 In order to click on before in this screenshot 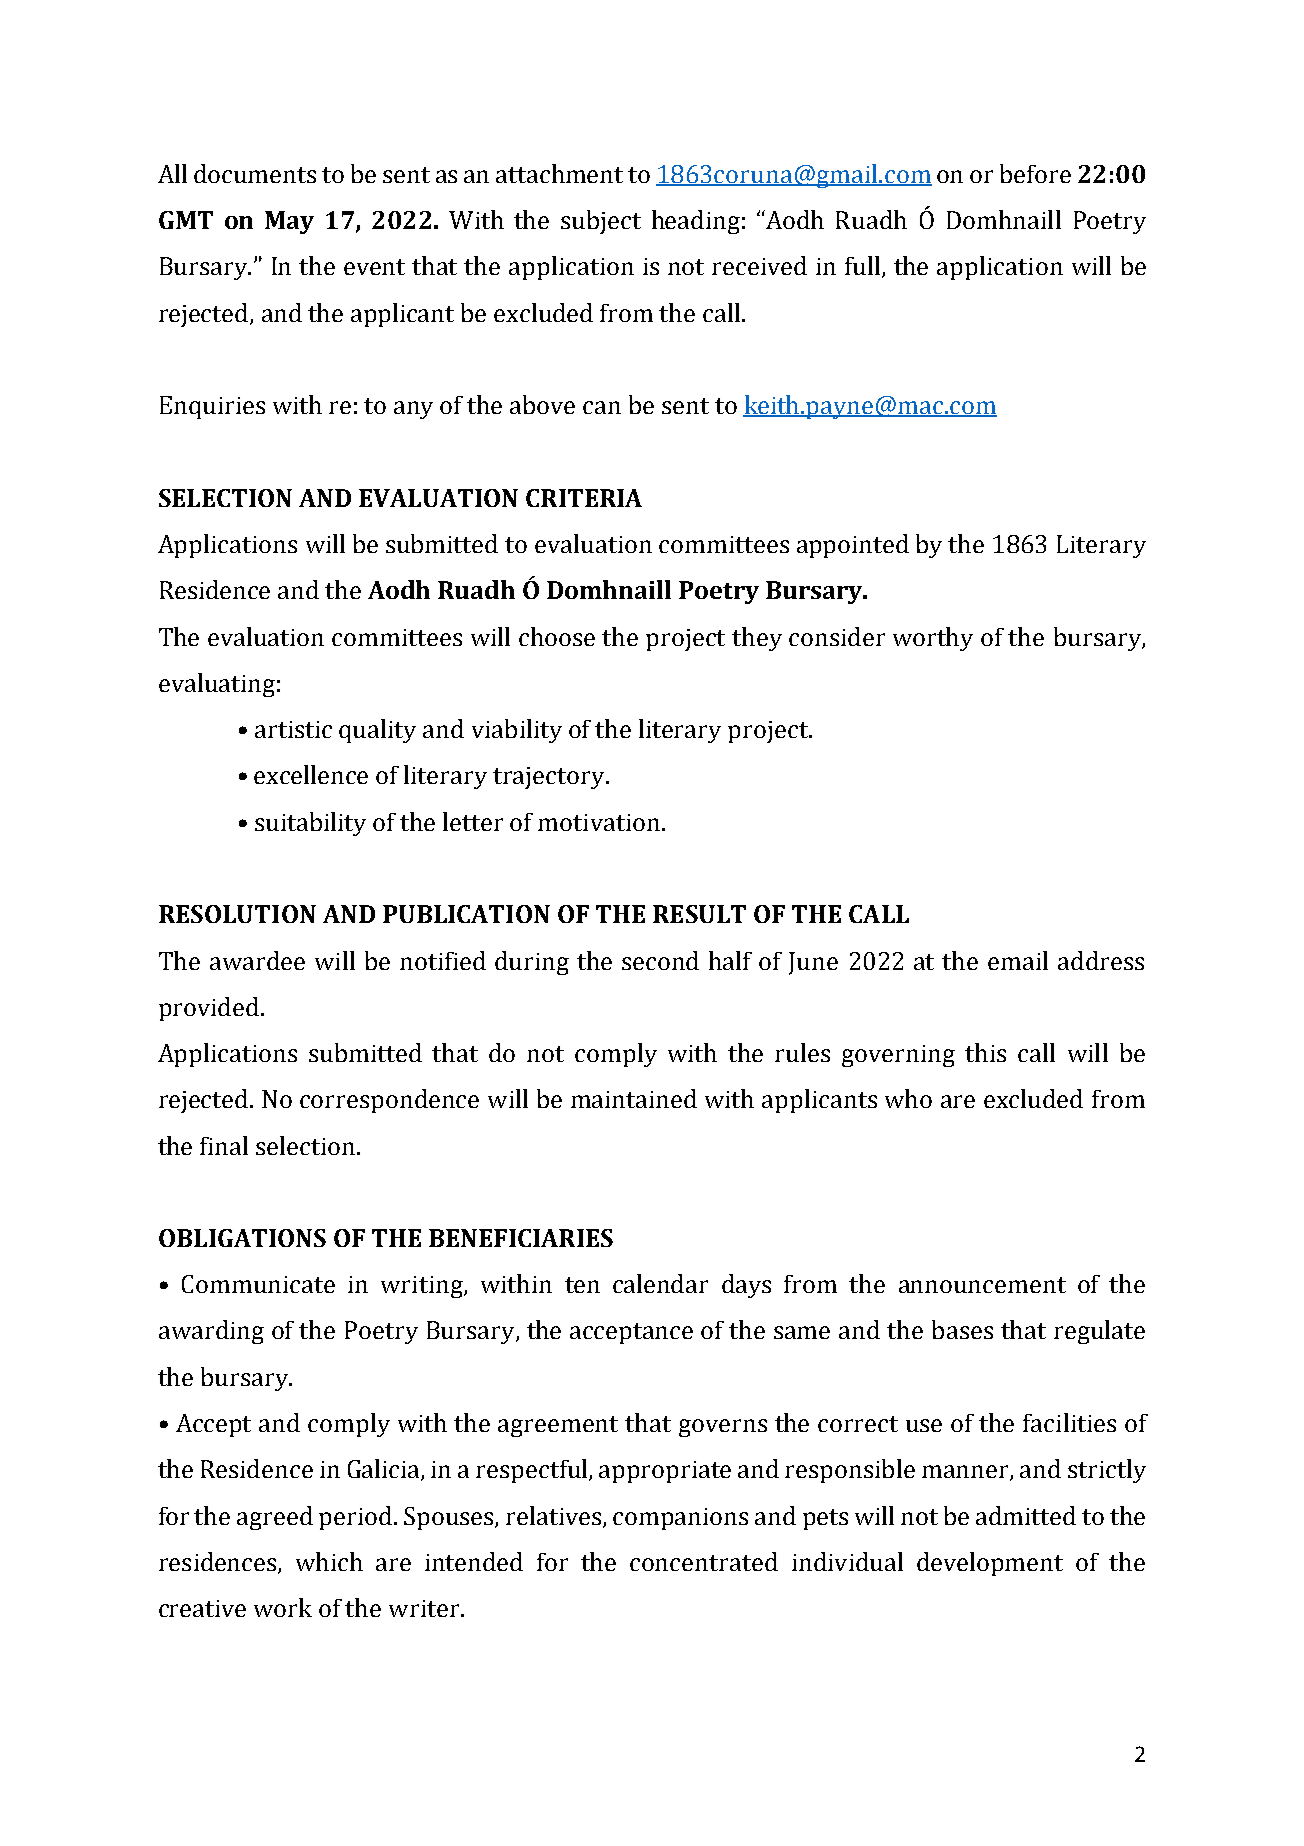, I will do `click(1035, 173)`.
